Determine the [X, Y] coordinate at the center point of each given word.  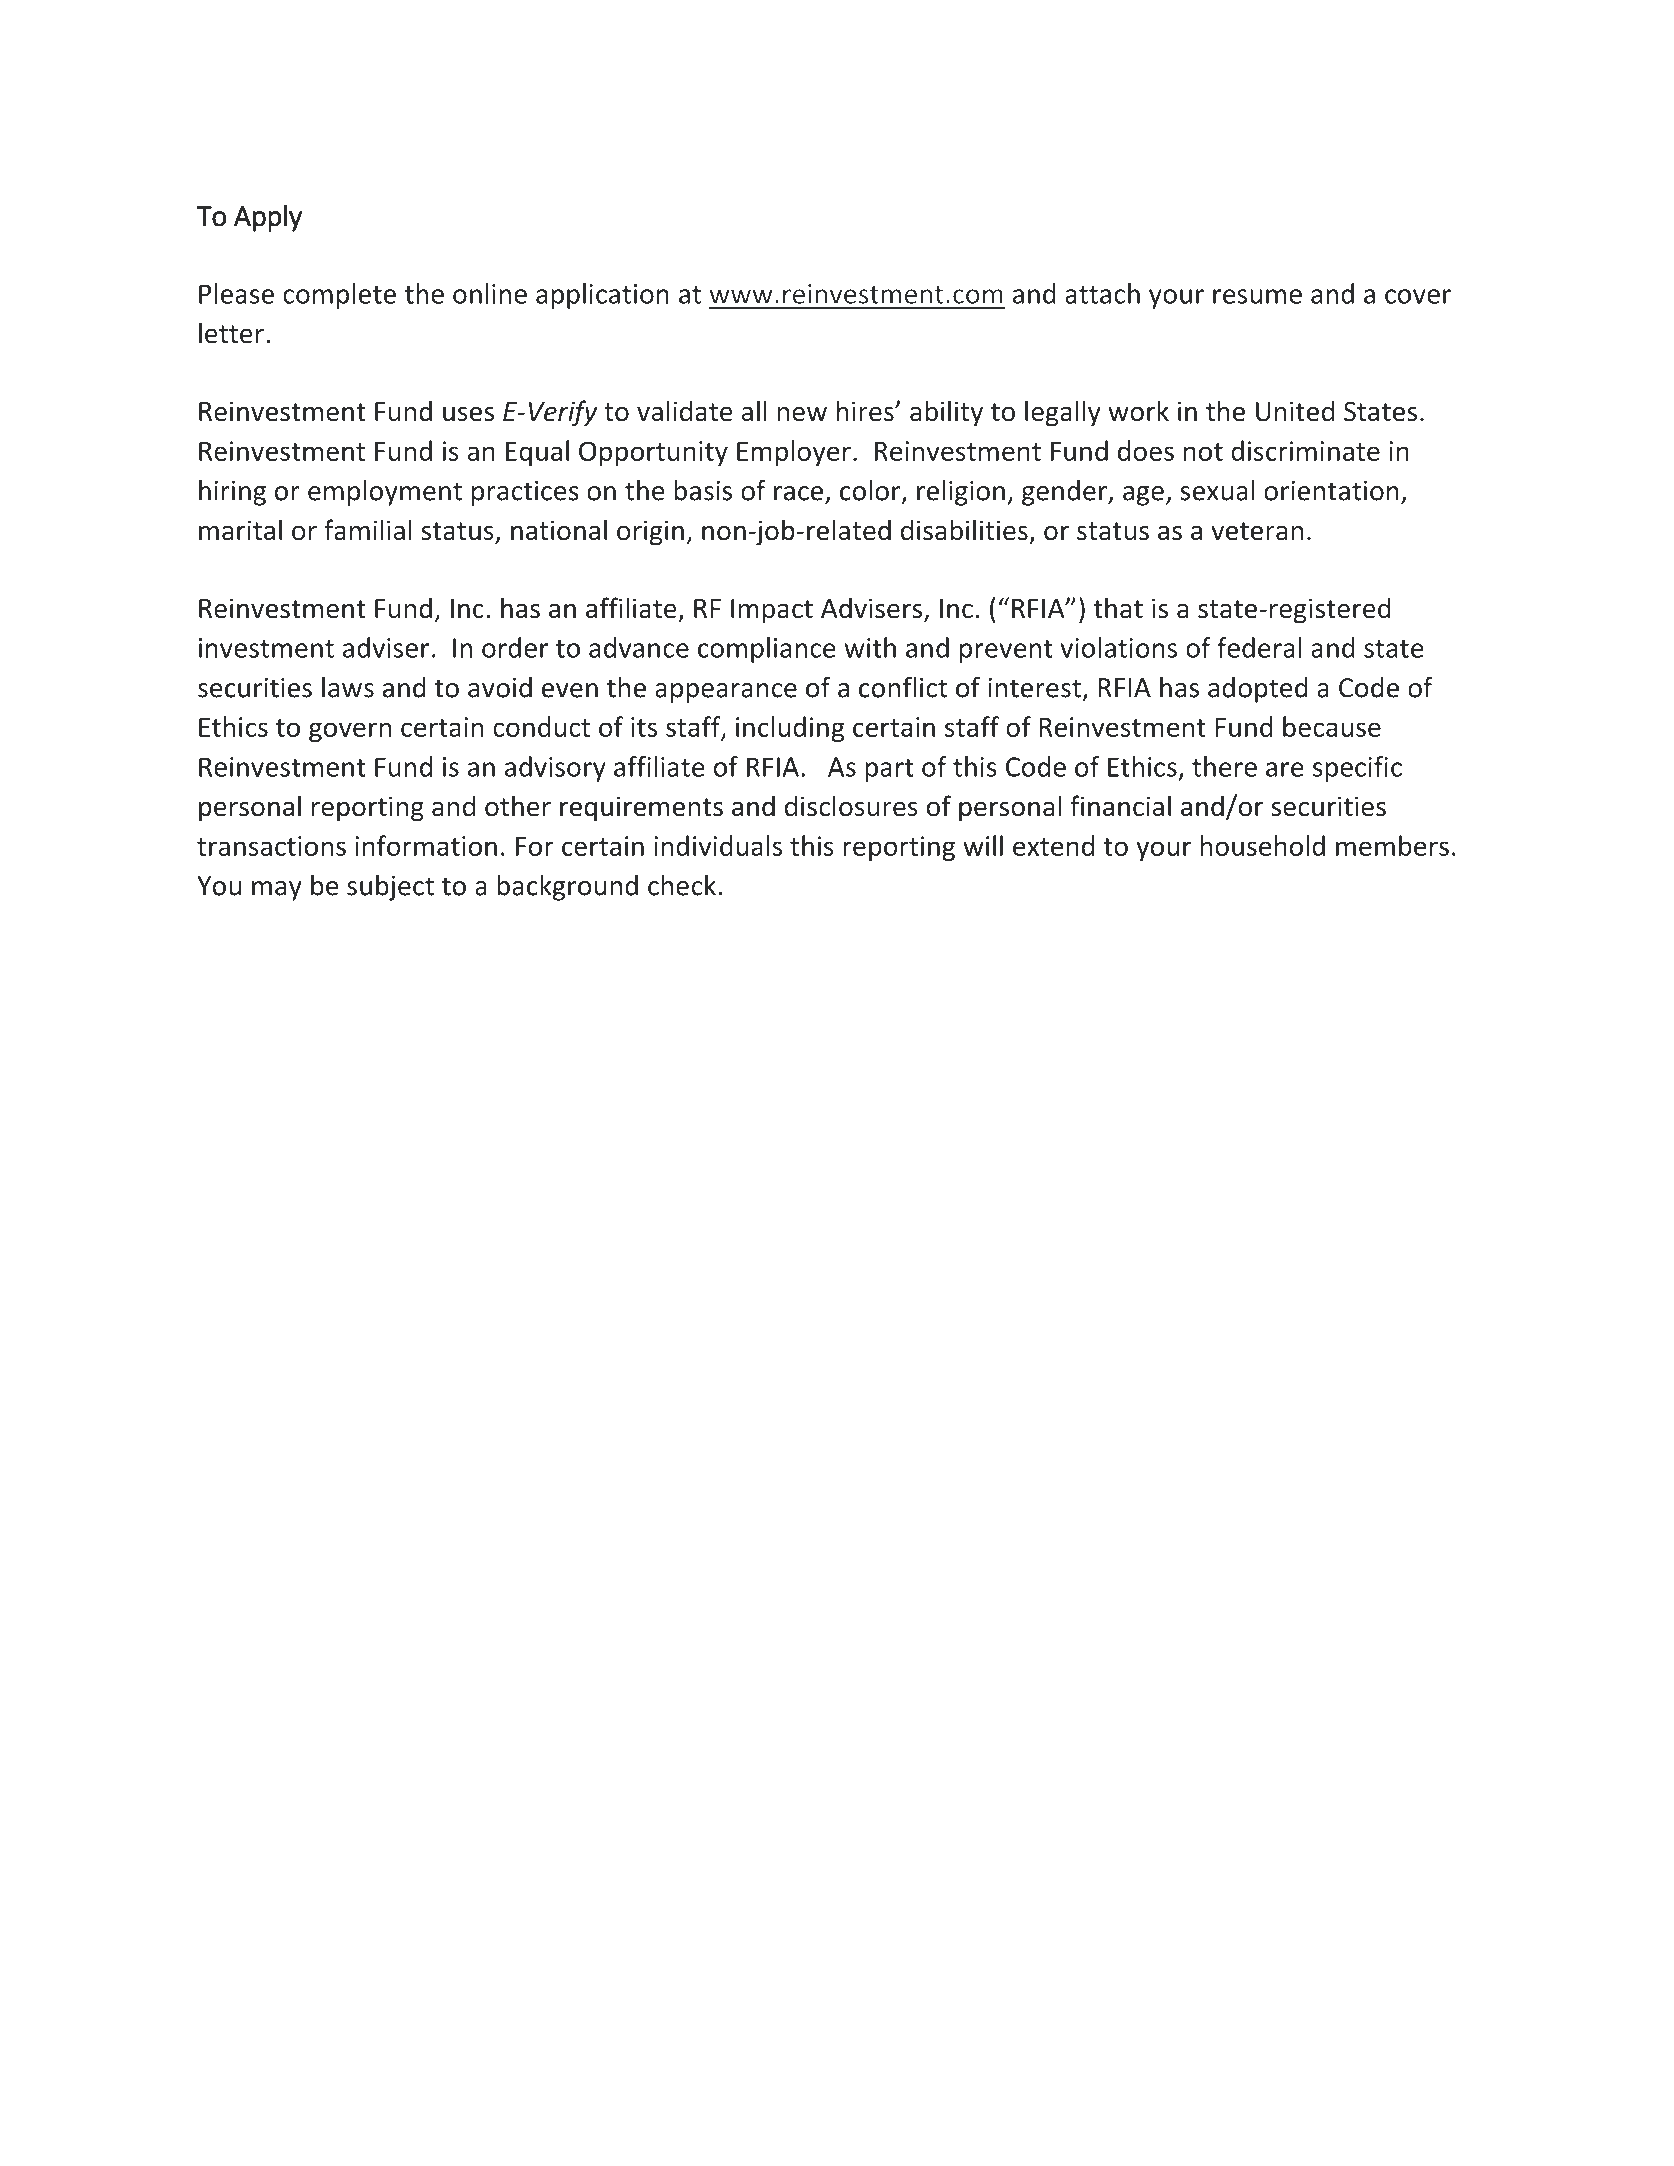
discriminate [1305, 450]
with [870, 647]
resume [1257, 296]
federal [1259, 647]
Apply [268, 218]
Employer [794, 453]
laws [348, 687]
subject [390, 888]
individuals [718, 845]
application [602, 296]
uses [468, 414]
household [1262, 845]
